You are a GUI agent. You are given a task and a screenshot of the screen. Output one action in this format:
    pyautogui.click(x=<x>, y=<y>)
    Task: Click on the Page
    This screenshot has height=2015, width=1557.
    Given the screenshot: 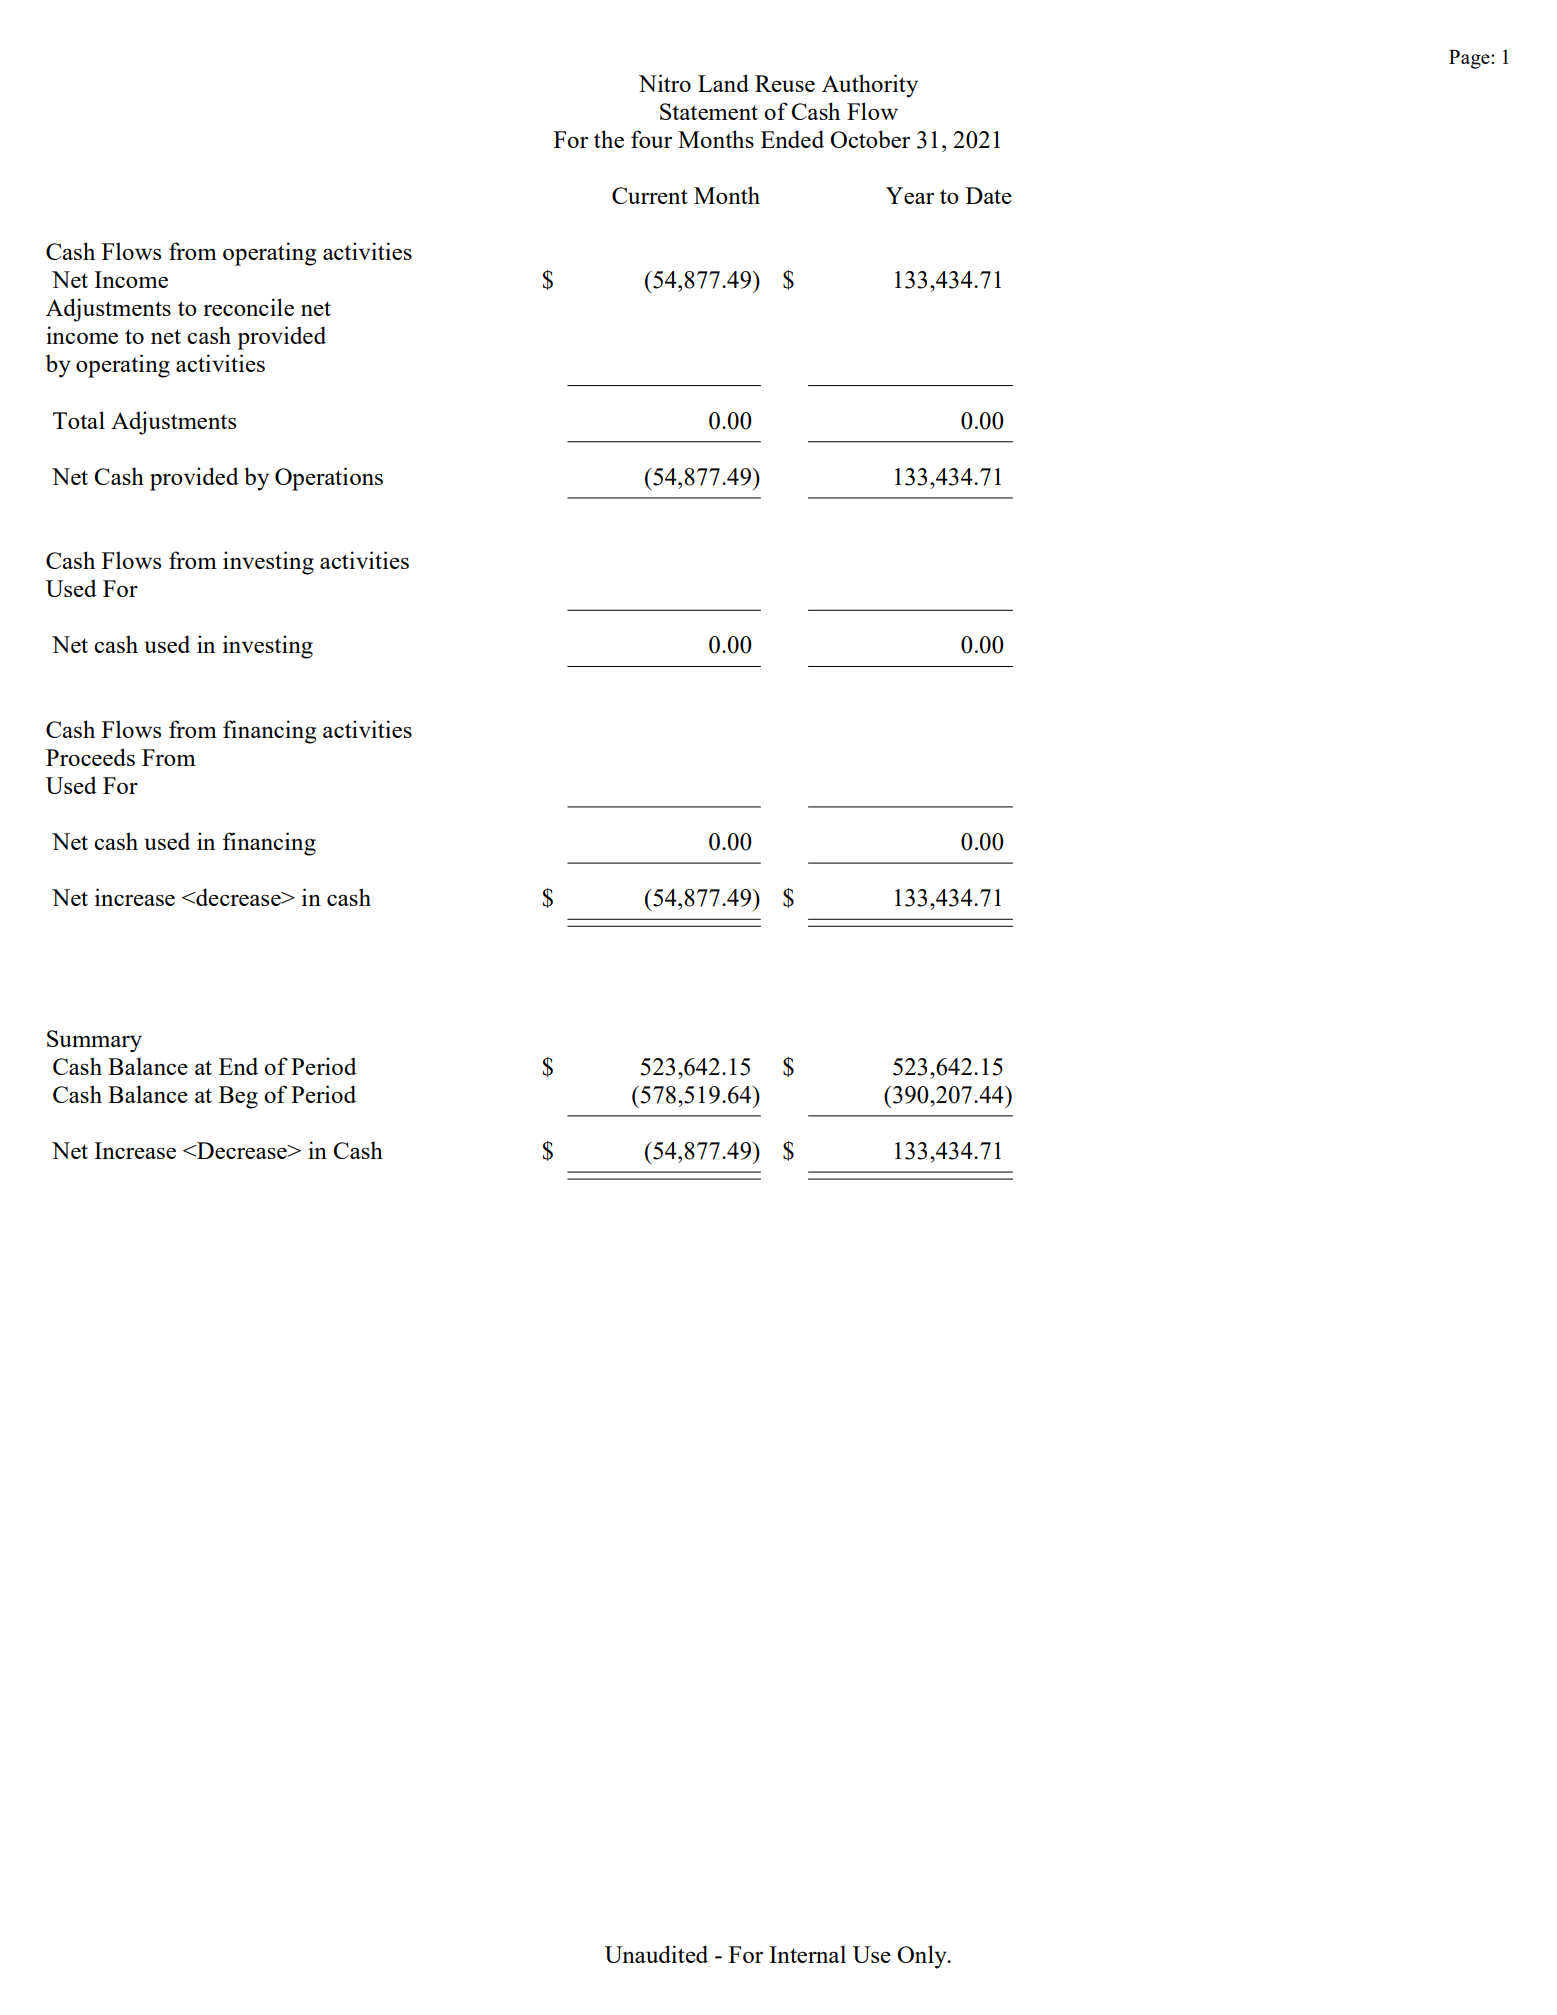 What is the action you would take?
    pyautogui.click(x=1470, y=59)
